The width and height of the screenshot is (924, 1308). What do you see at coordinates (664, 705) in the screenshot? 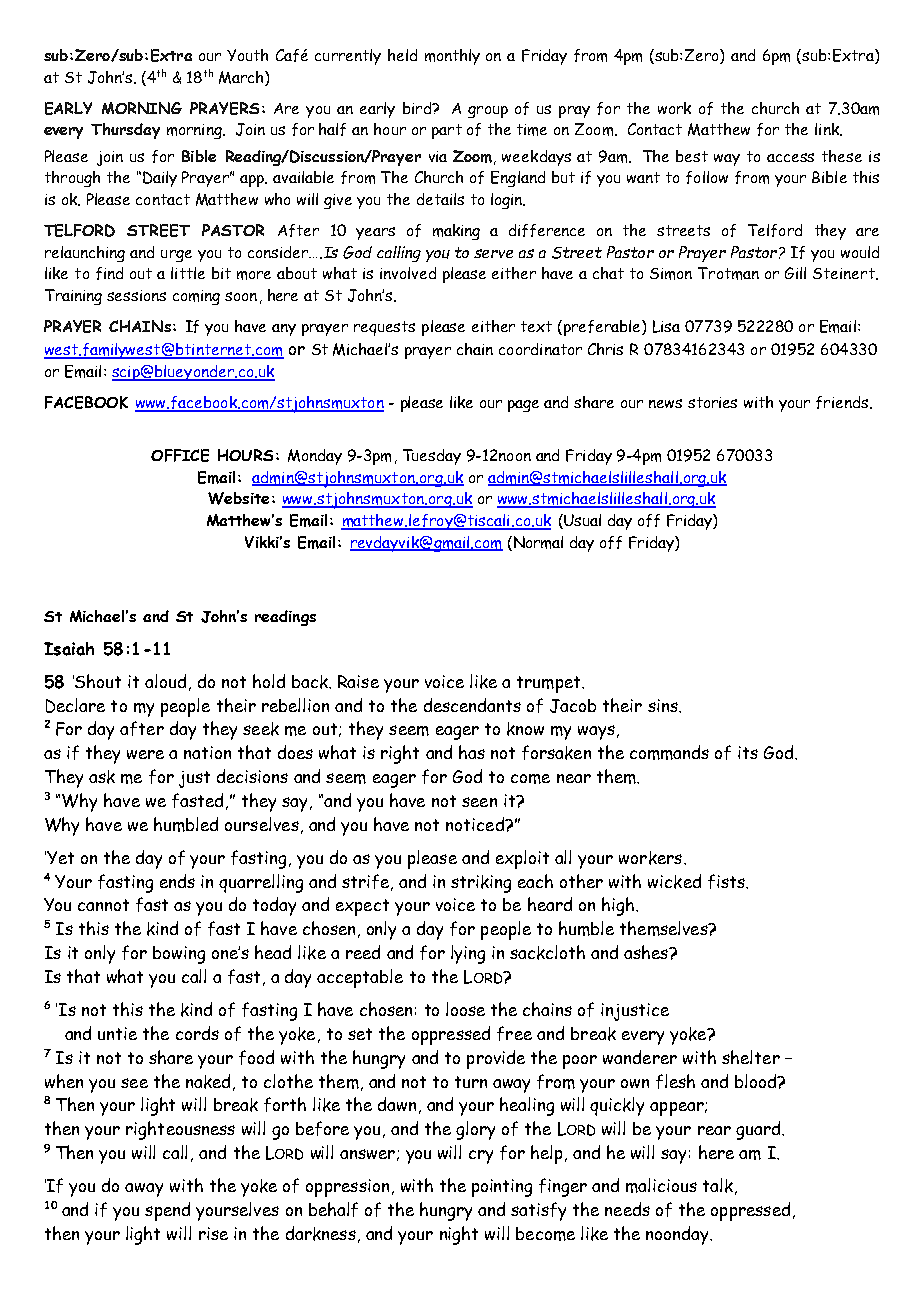
I see `sins` at bounding box center [664, 705].
